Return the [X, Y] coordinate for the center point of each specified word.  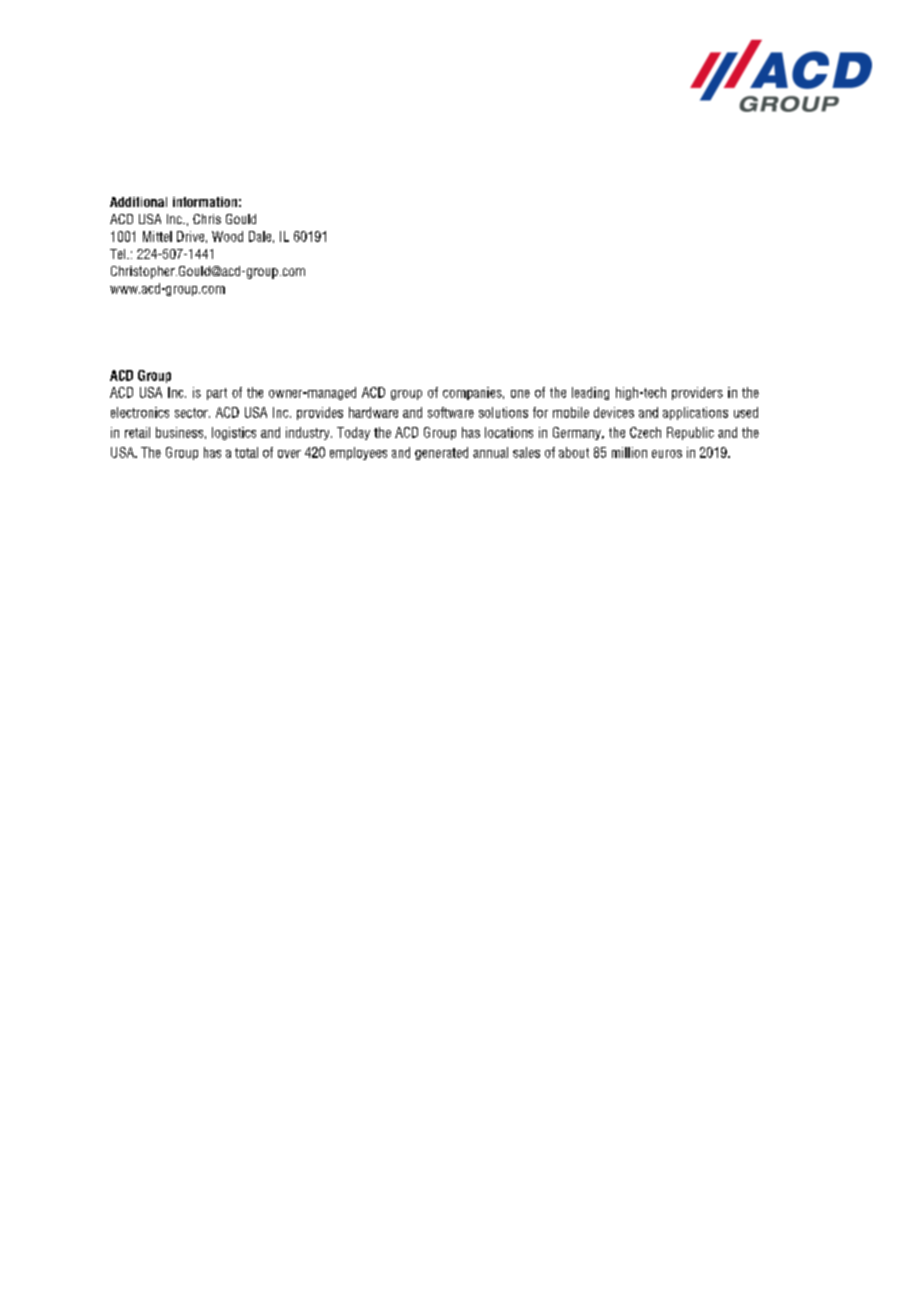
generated [441, 453]
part [217, 394]
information [205, 202]
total [246, 452]
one [520, 394]
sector [192, 413]
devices [614, 412]
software [451, 412]
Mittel [157, 236]
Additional [138, 202]
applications [695, 413]
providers [697, 393]
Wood [227, 236]
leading [590, 393]
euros [667, 454]
